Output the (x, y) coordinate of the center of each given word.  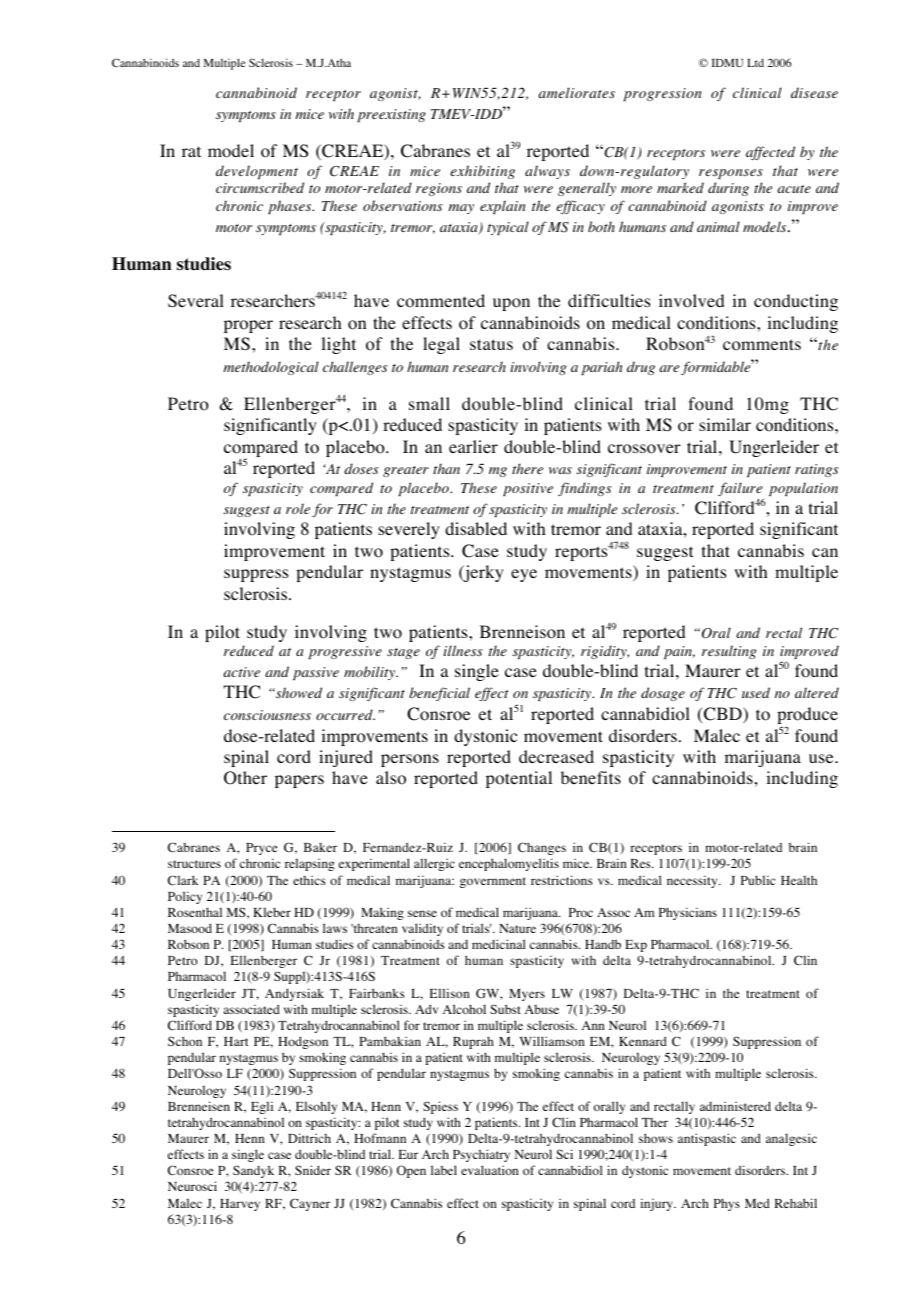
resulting (729, 652)
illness (463, 650)
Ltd (755, 63)
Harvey (240, 1205)
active (241, 672)
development (257, 172)
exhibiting (482, 172)
